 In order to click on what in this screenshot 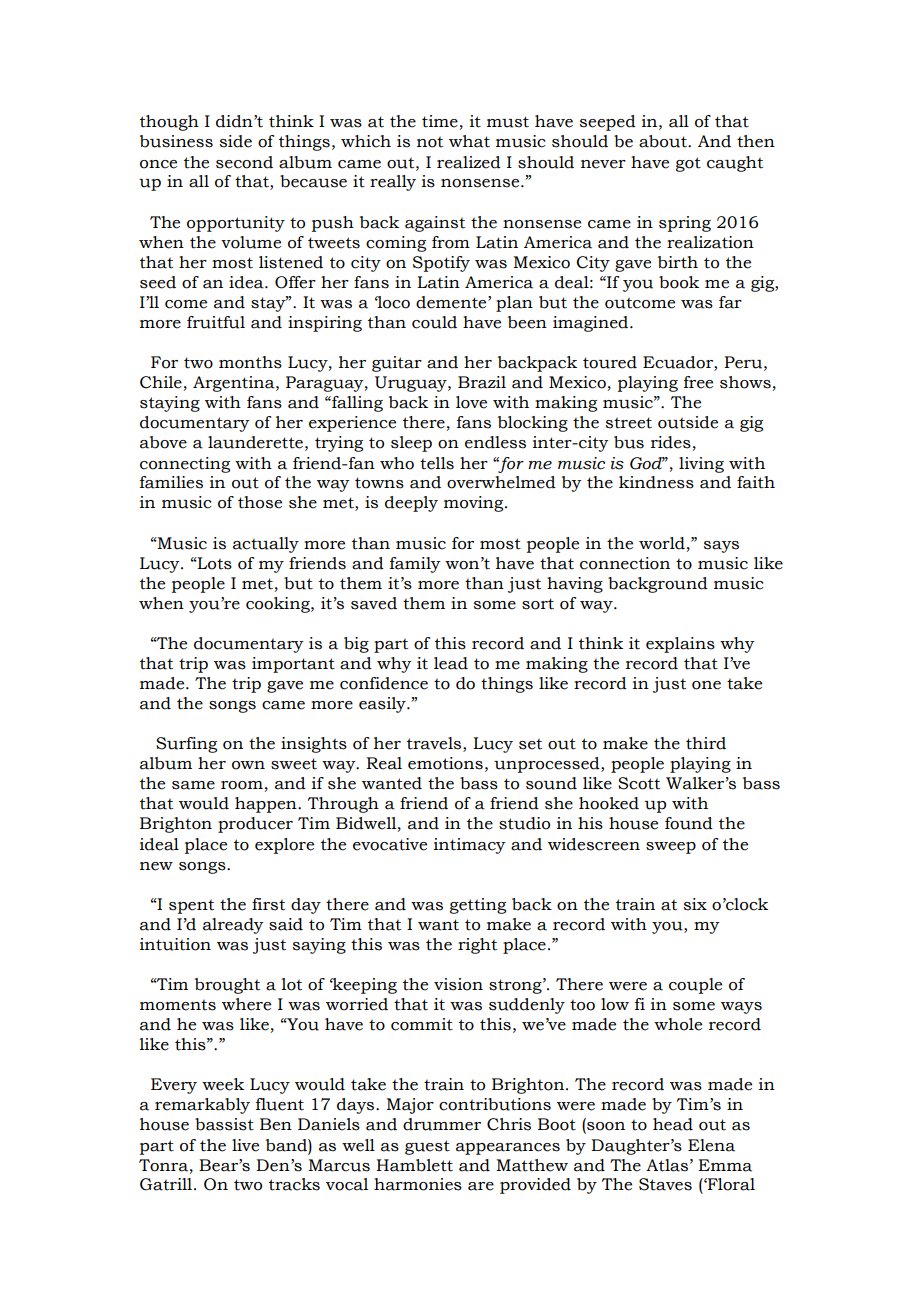, I will do `click(469, 141)`.
